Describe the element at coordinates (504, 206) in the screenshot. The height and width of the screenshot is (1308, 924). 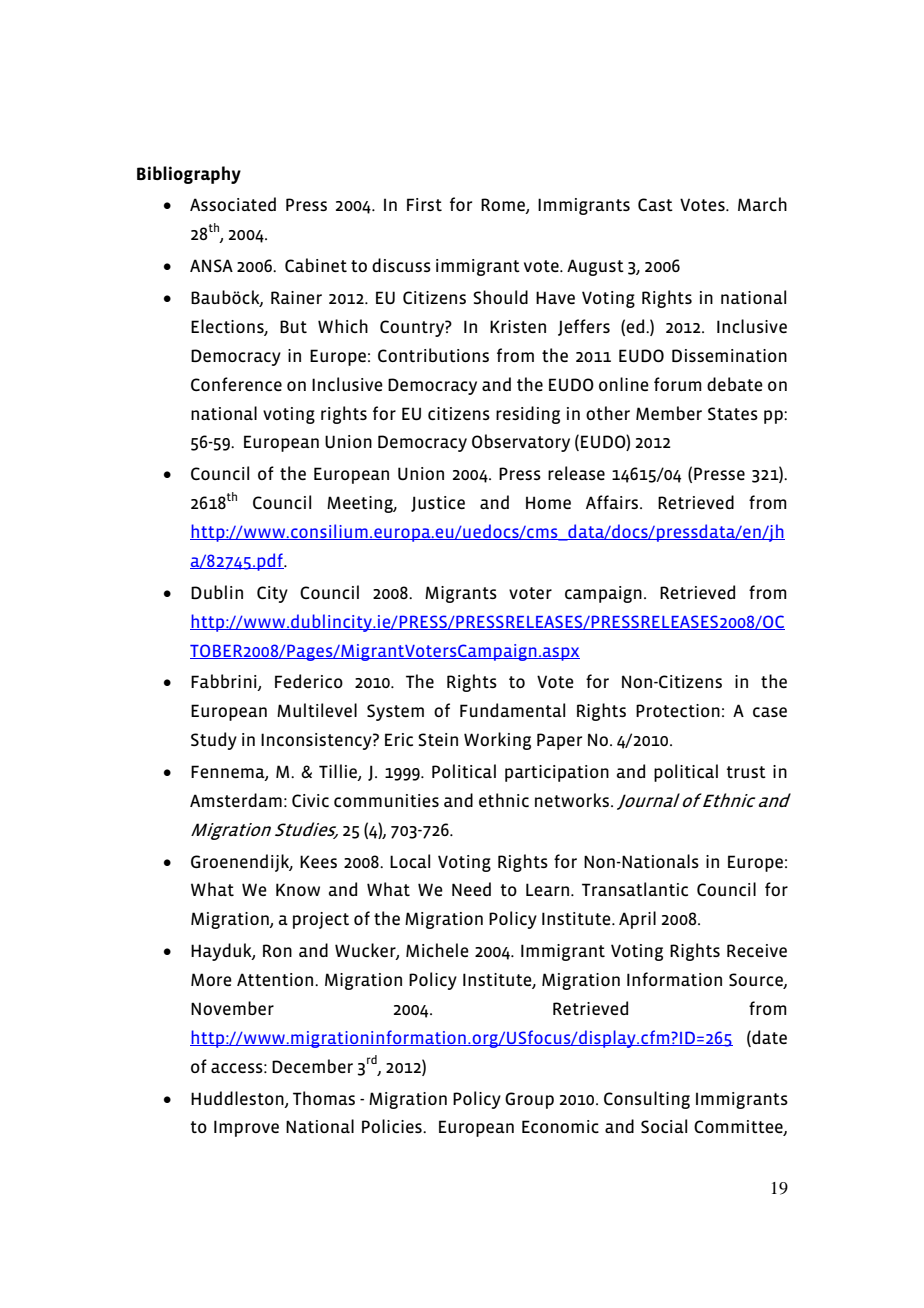
I see `Rome` at that location.
